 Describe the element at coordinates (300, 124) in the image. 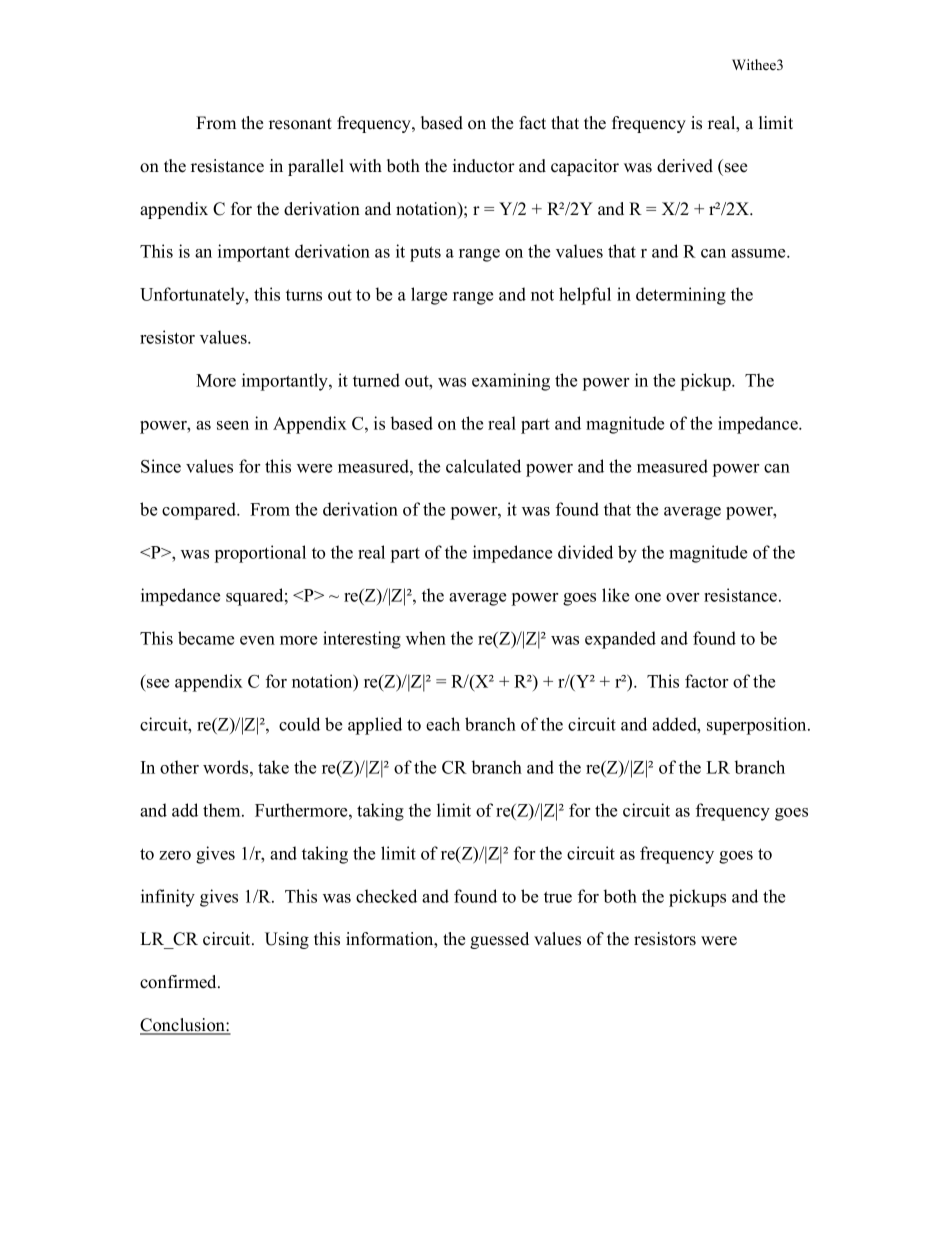

I see `resonant` at that location.
